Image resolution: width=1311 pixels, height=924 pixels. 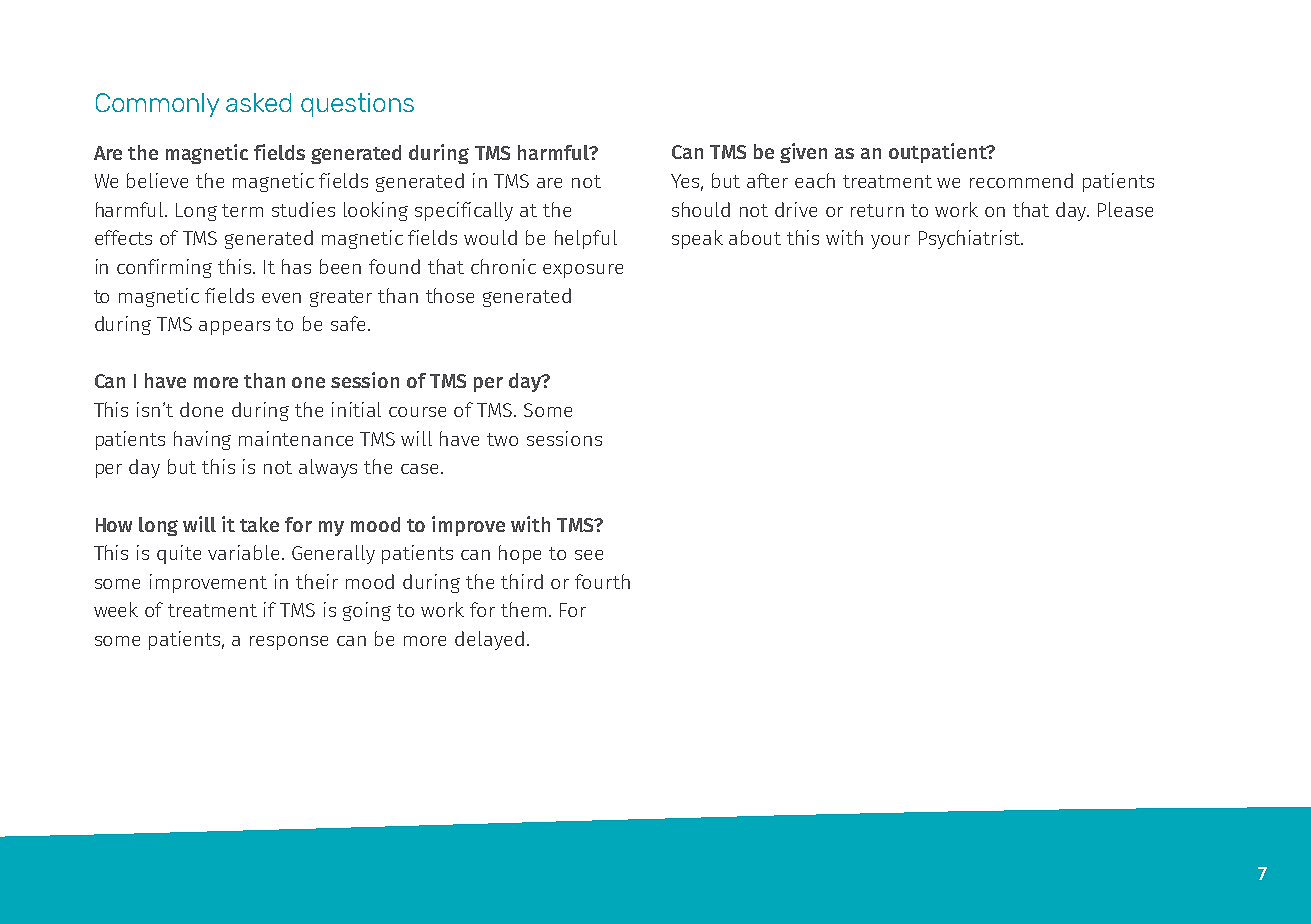 I want to click on outpatient, so click(x=939, y=153).
